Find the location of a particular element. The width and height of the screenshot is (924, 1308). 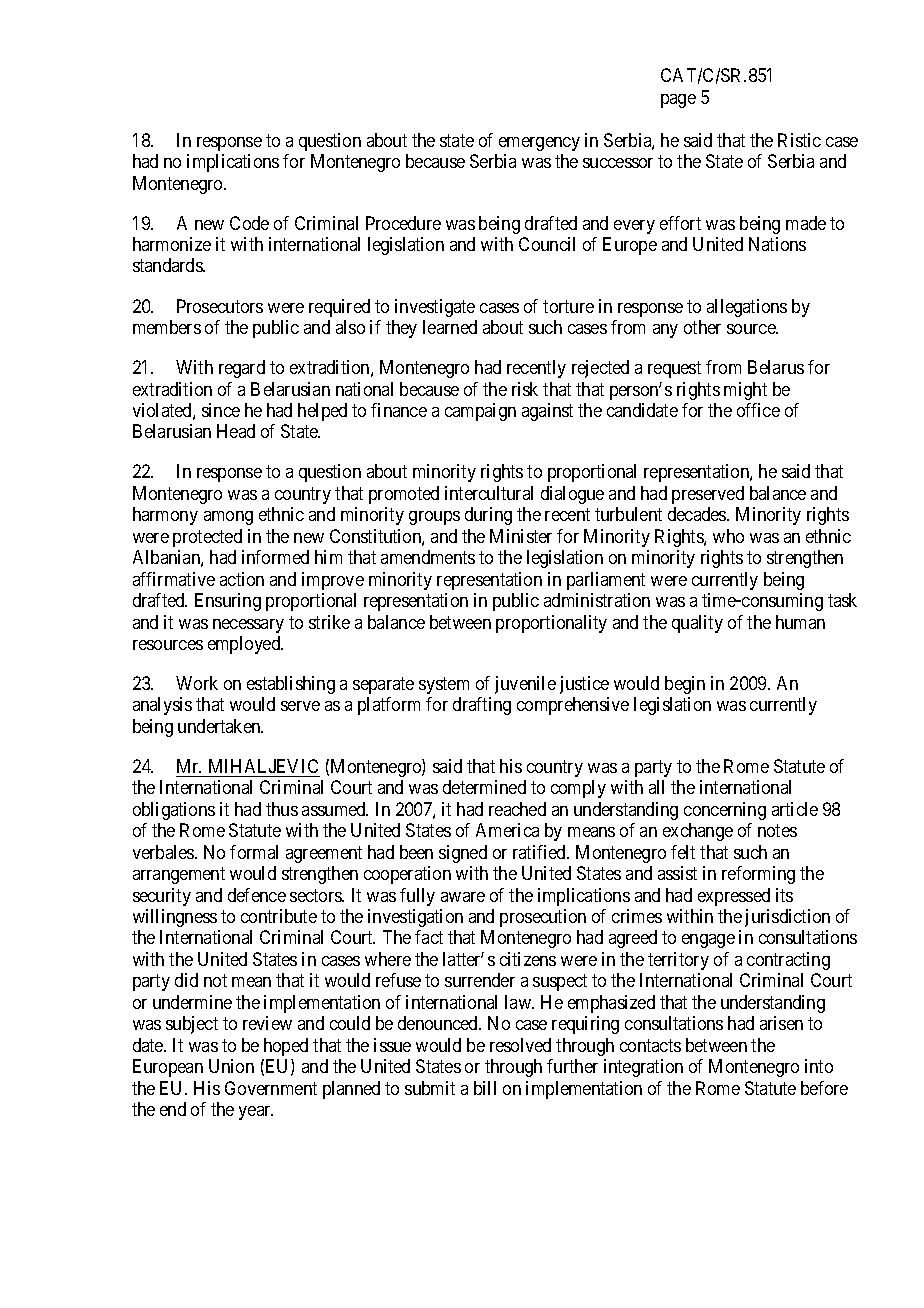

into is located at coordinates (819, 1066).
